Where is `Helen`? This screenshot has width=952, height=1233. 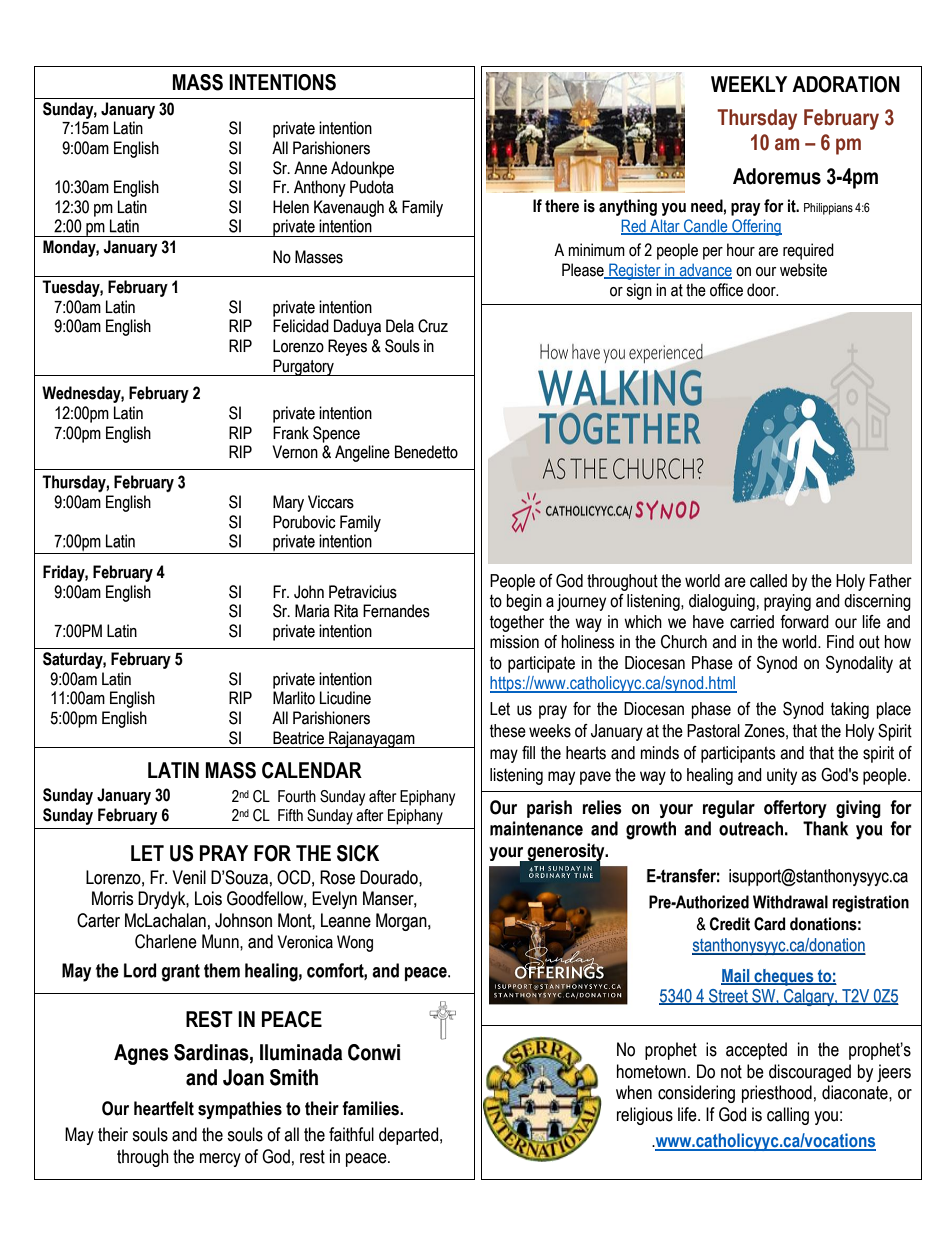
Helen is located at coordinates (291, 207).
